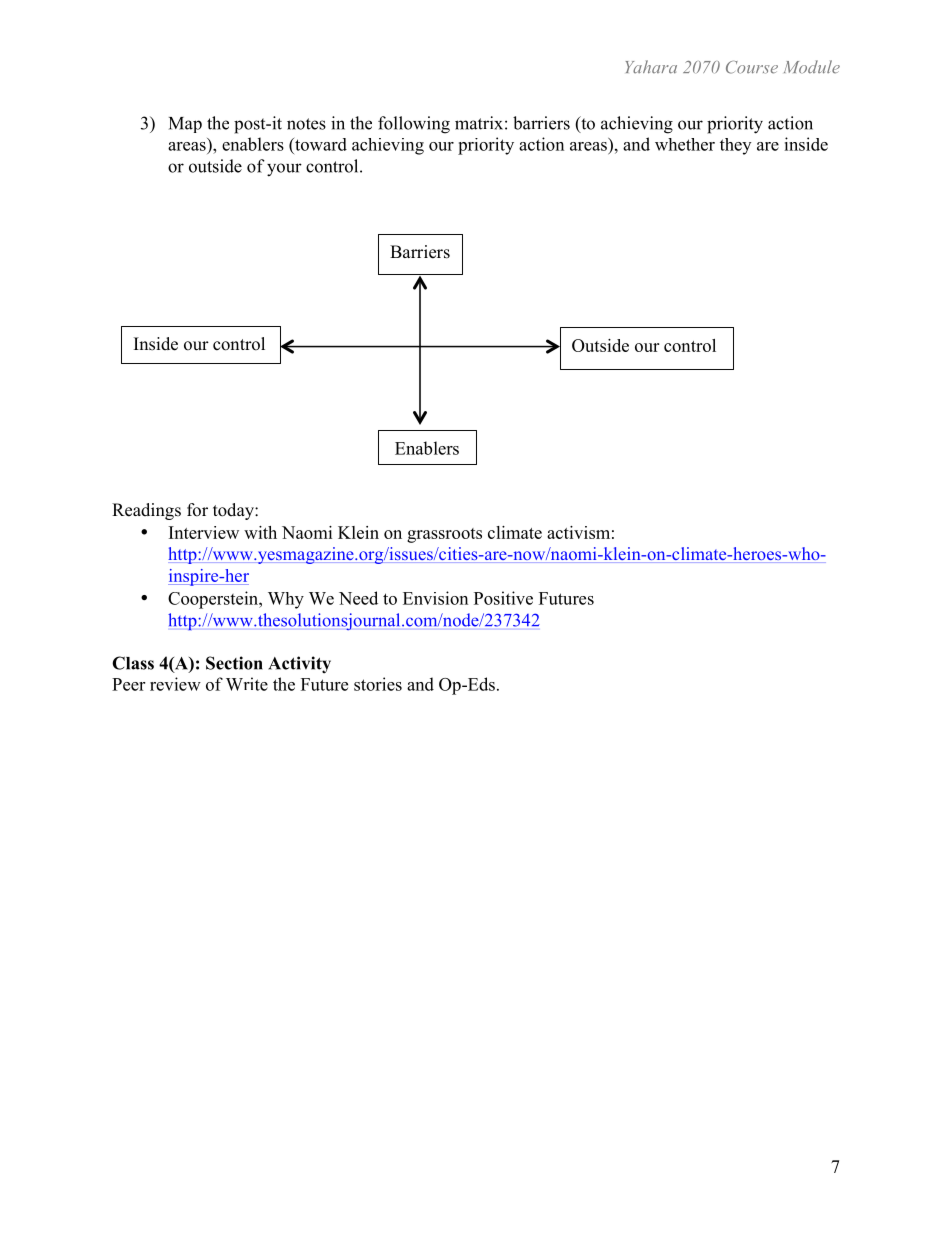  I want to click on Section, so click(234, 663).
